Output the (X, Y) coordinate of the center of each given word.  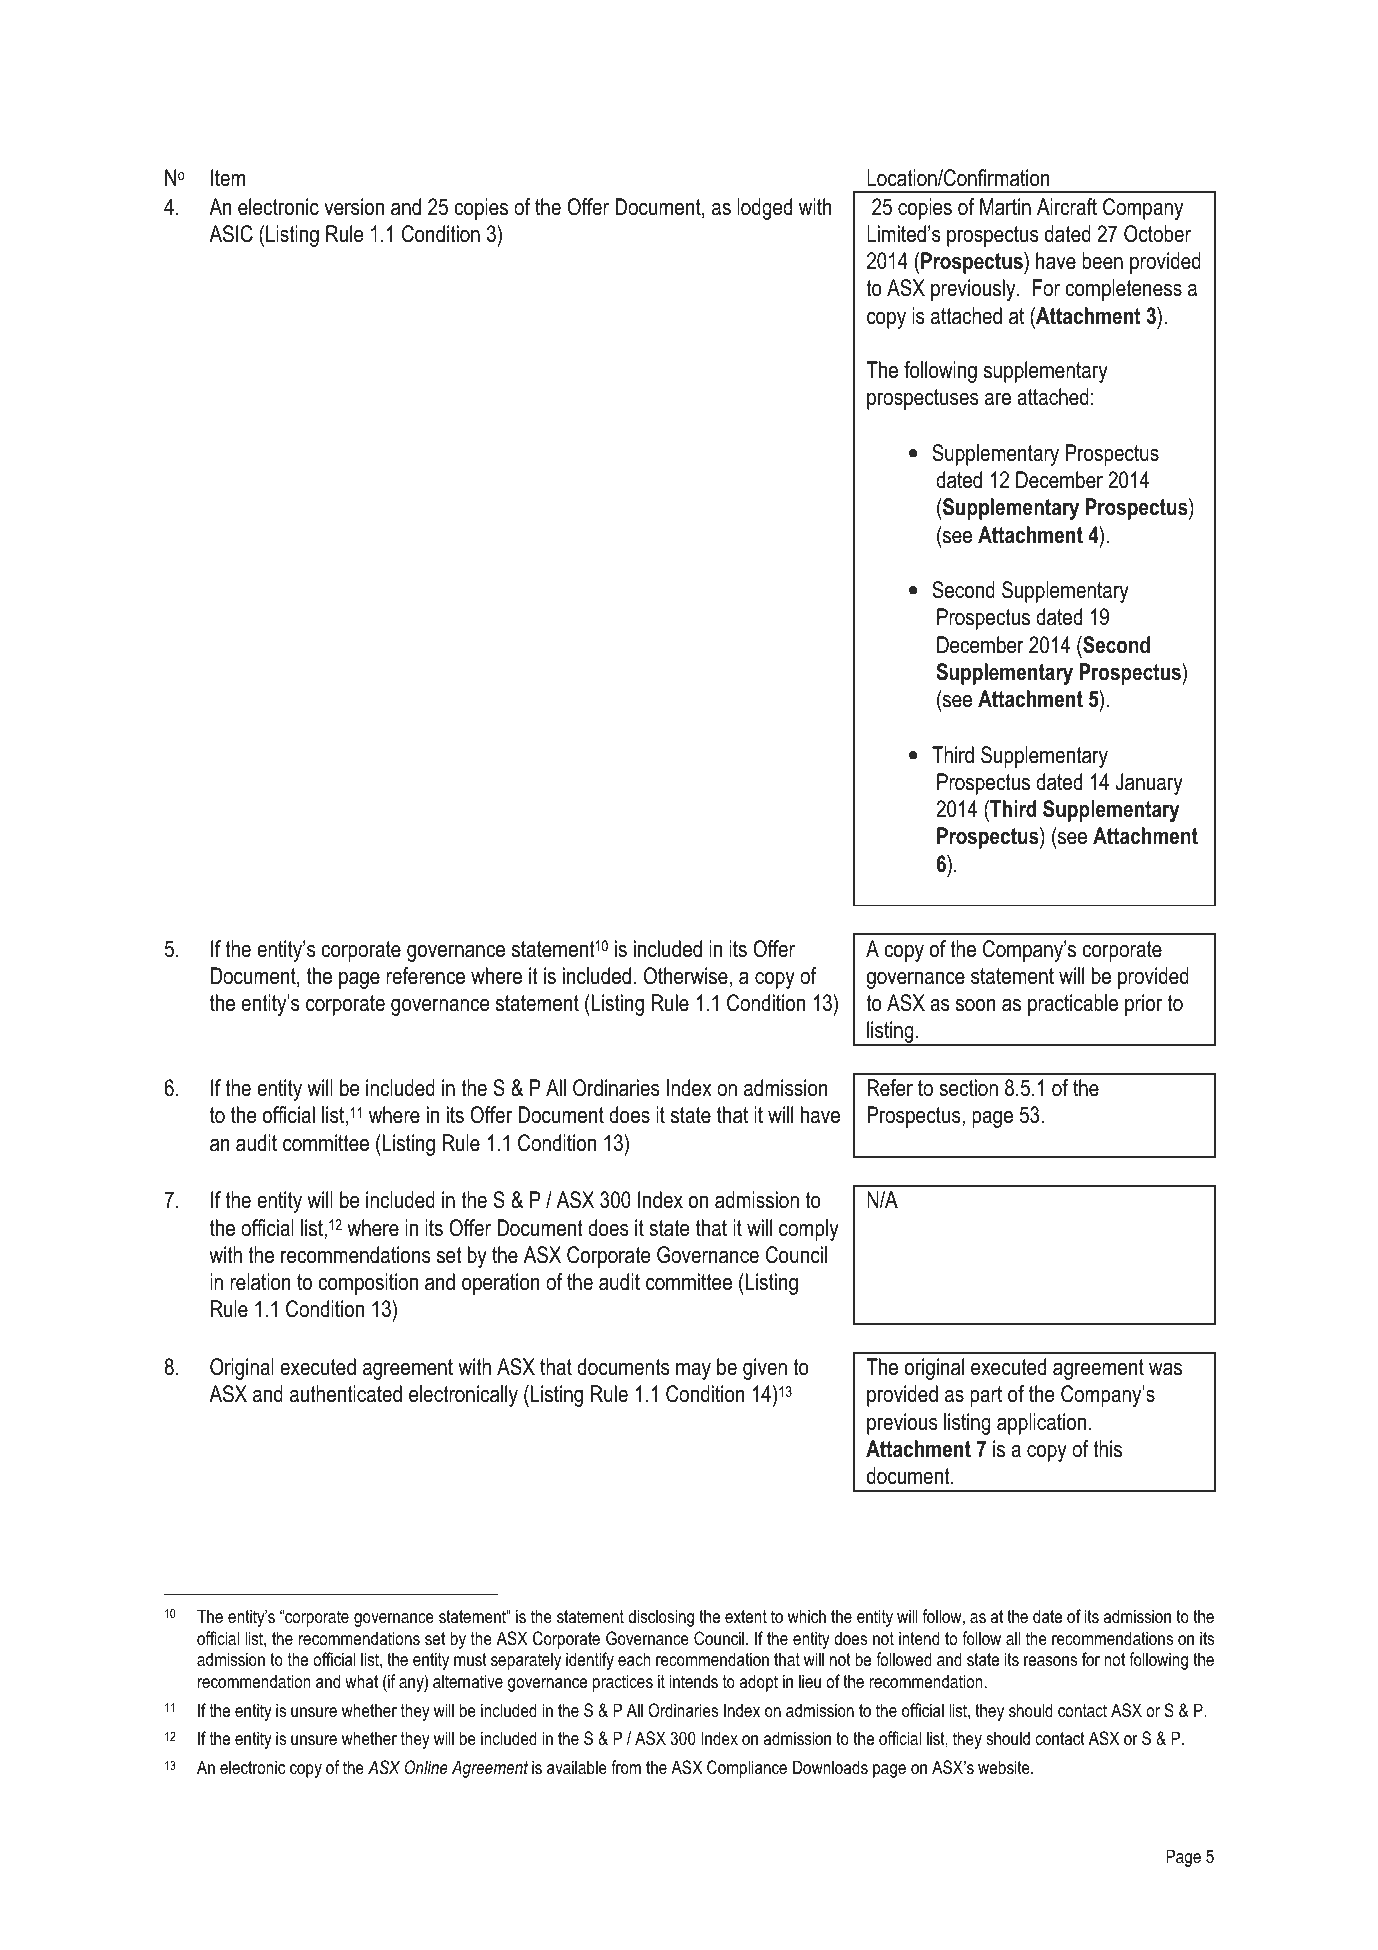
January (1149, 784)
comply (809, 1230)
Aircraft (1067, 207)
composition (368, 1284)
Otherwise (686, 976)
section (968, 1088)
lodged (764, 209)
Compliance (747, 1769)
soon (976, 1005)
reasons (1050, 1661)
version (354, 207)
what (361, 1681)
